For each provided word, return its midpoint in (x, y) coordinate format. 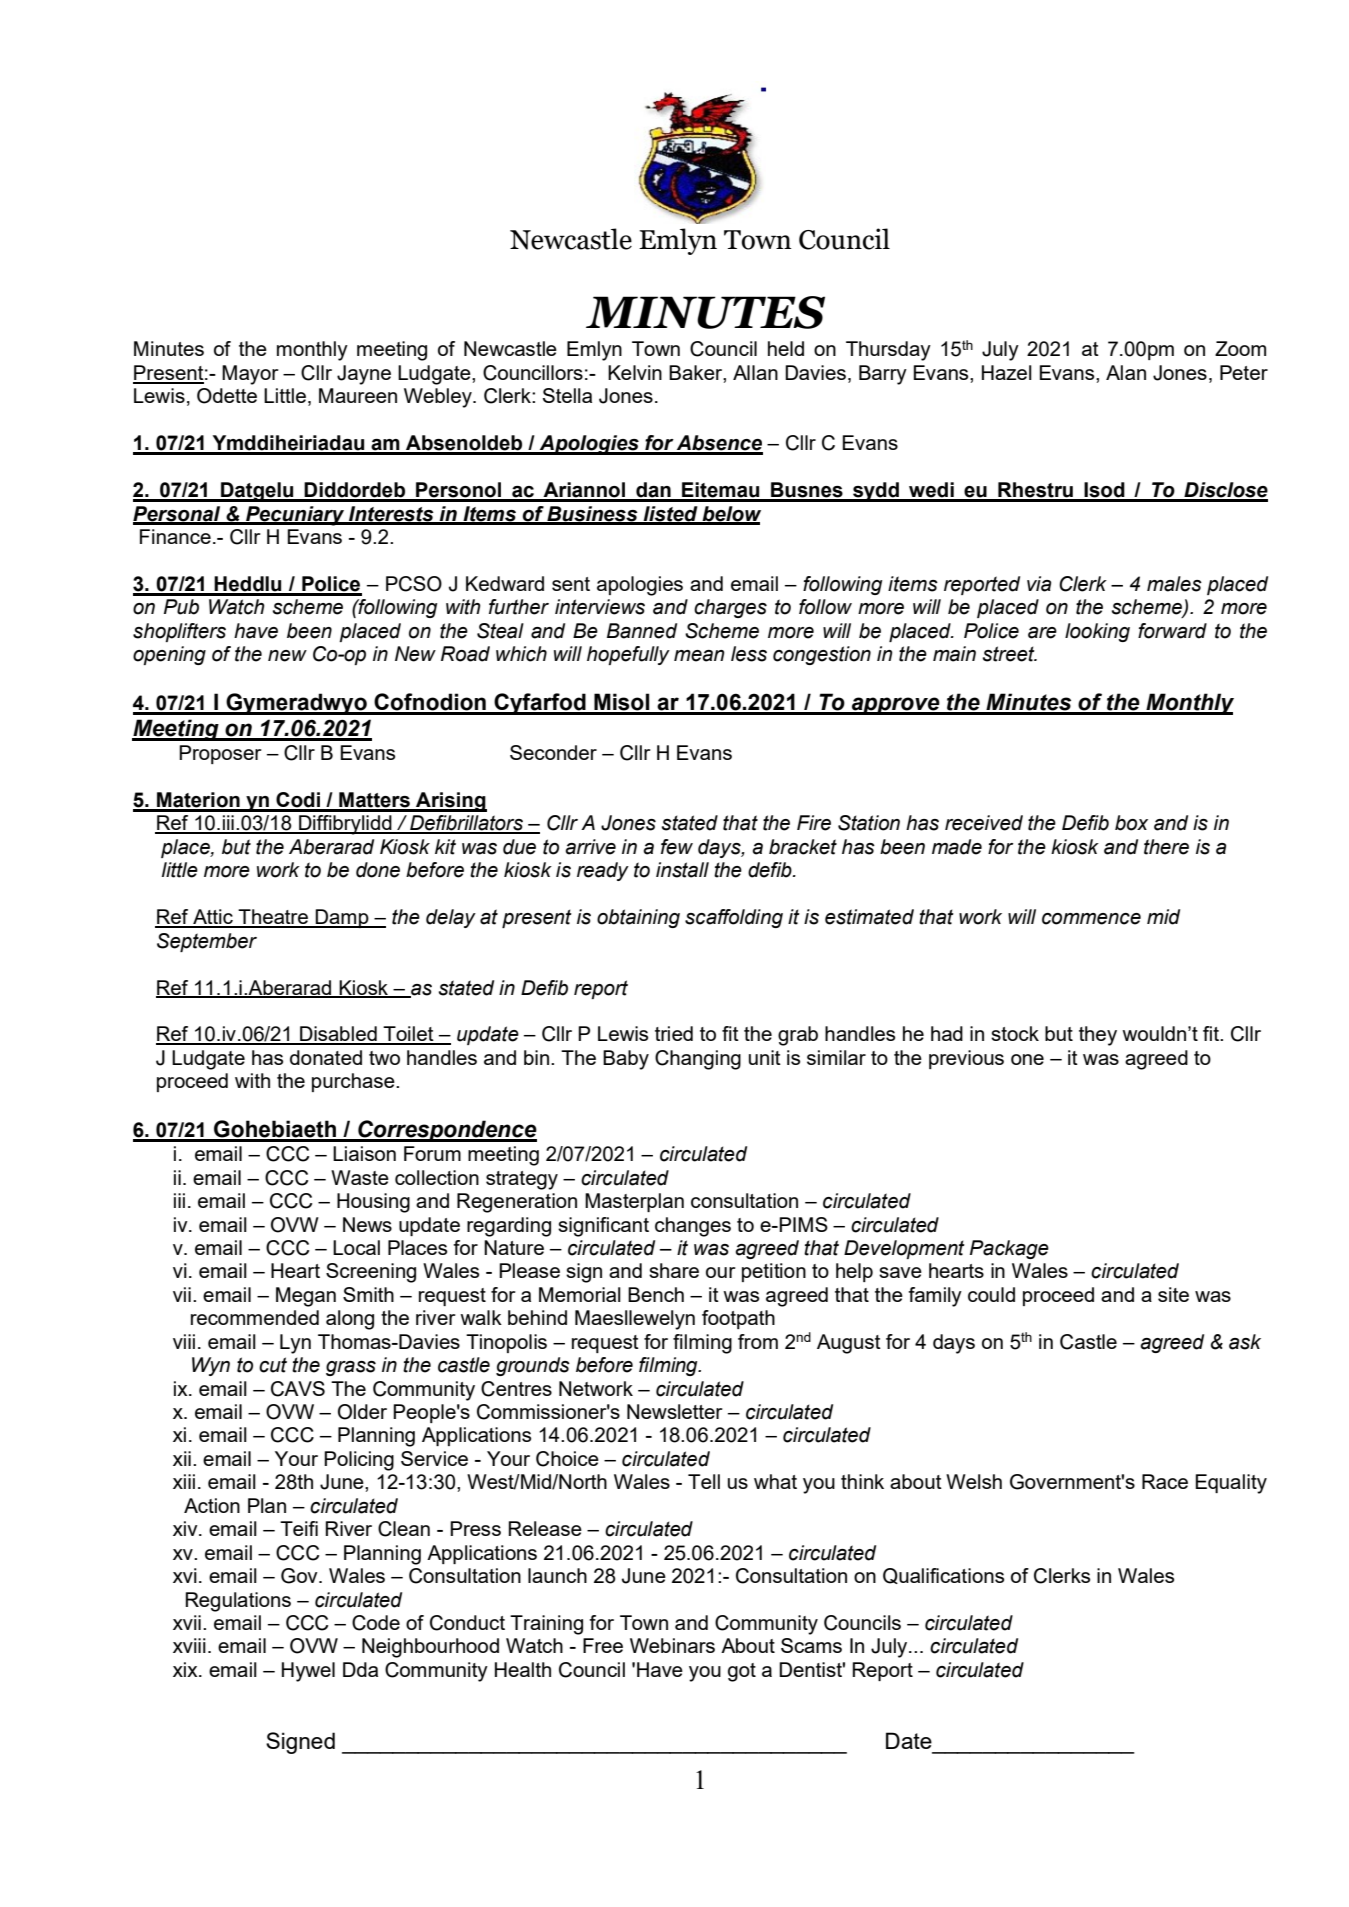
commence (1091, 919)
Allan (755, 372)
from (758, 1341)
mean (699, 656)
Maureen (358, 395)
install (682, 870)
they (1098, 1036)
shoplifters (179, 632)
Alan (1126, 372)
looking (1097, 632)
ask (1245, 1342)
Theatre (273, 918)
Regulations (238, 1602)
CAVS (298, 1389)
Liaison (364, 1153)
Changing (698, 1060)
